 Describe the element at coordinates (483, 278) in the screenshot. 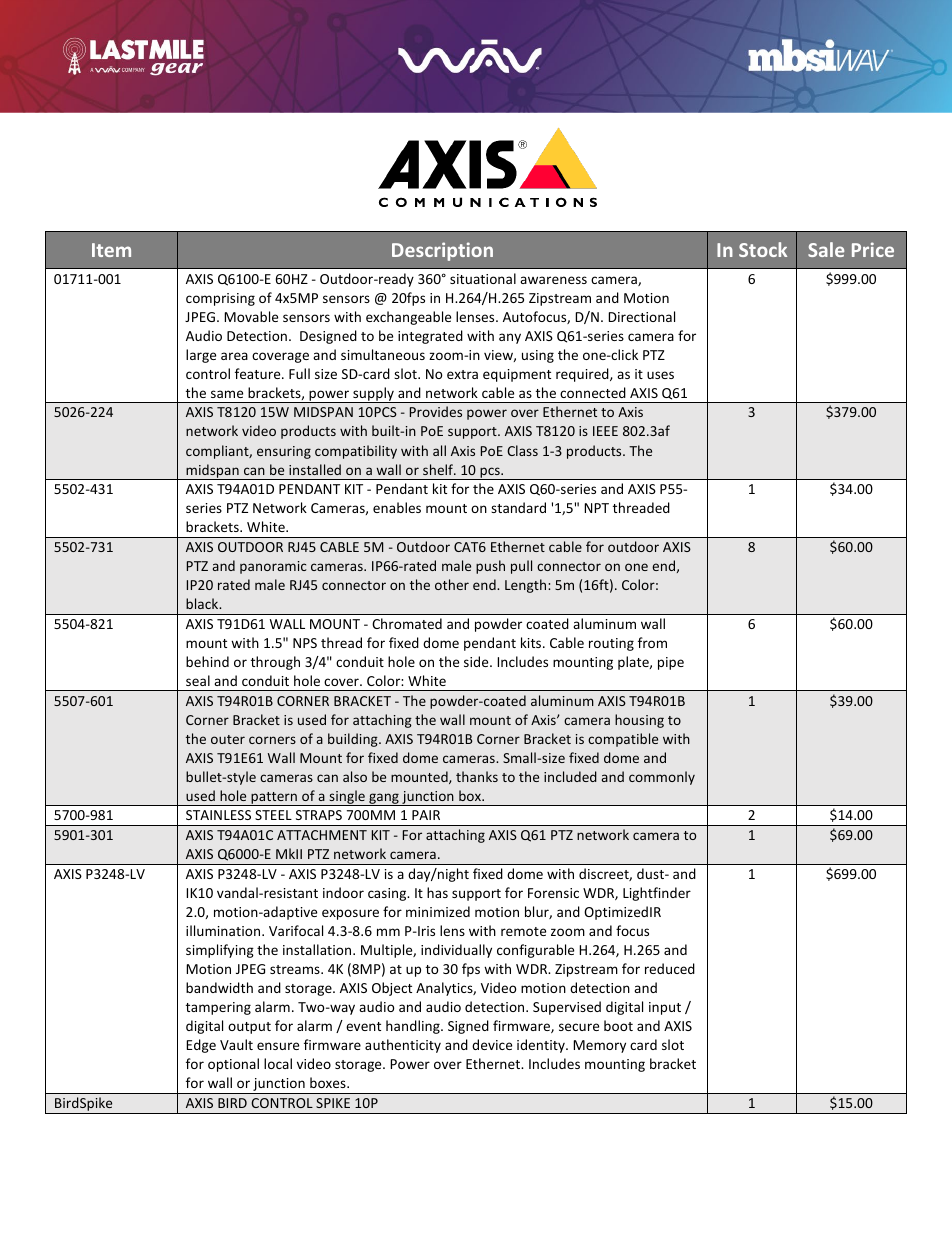

I see `situational` at that location.
